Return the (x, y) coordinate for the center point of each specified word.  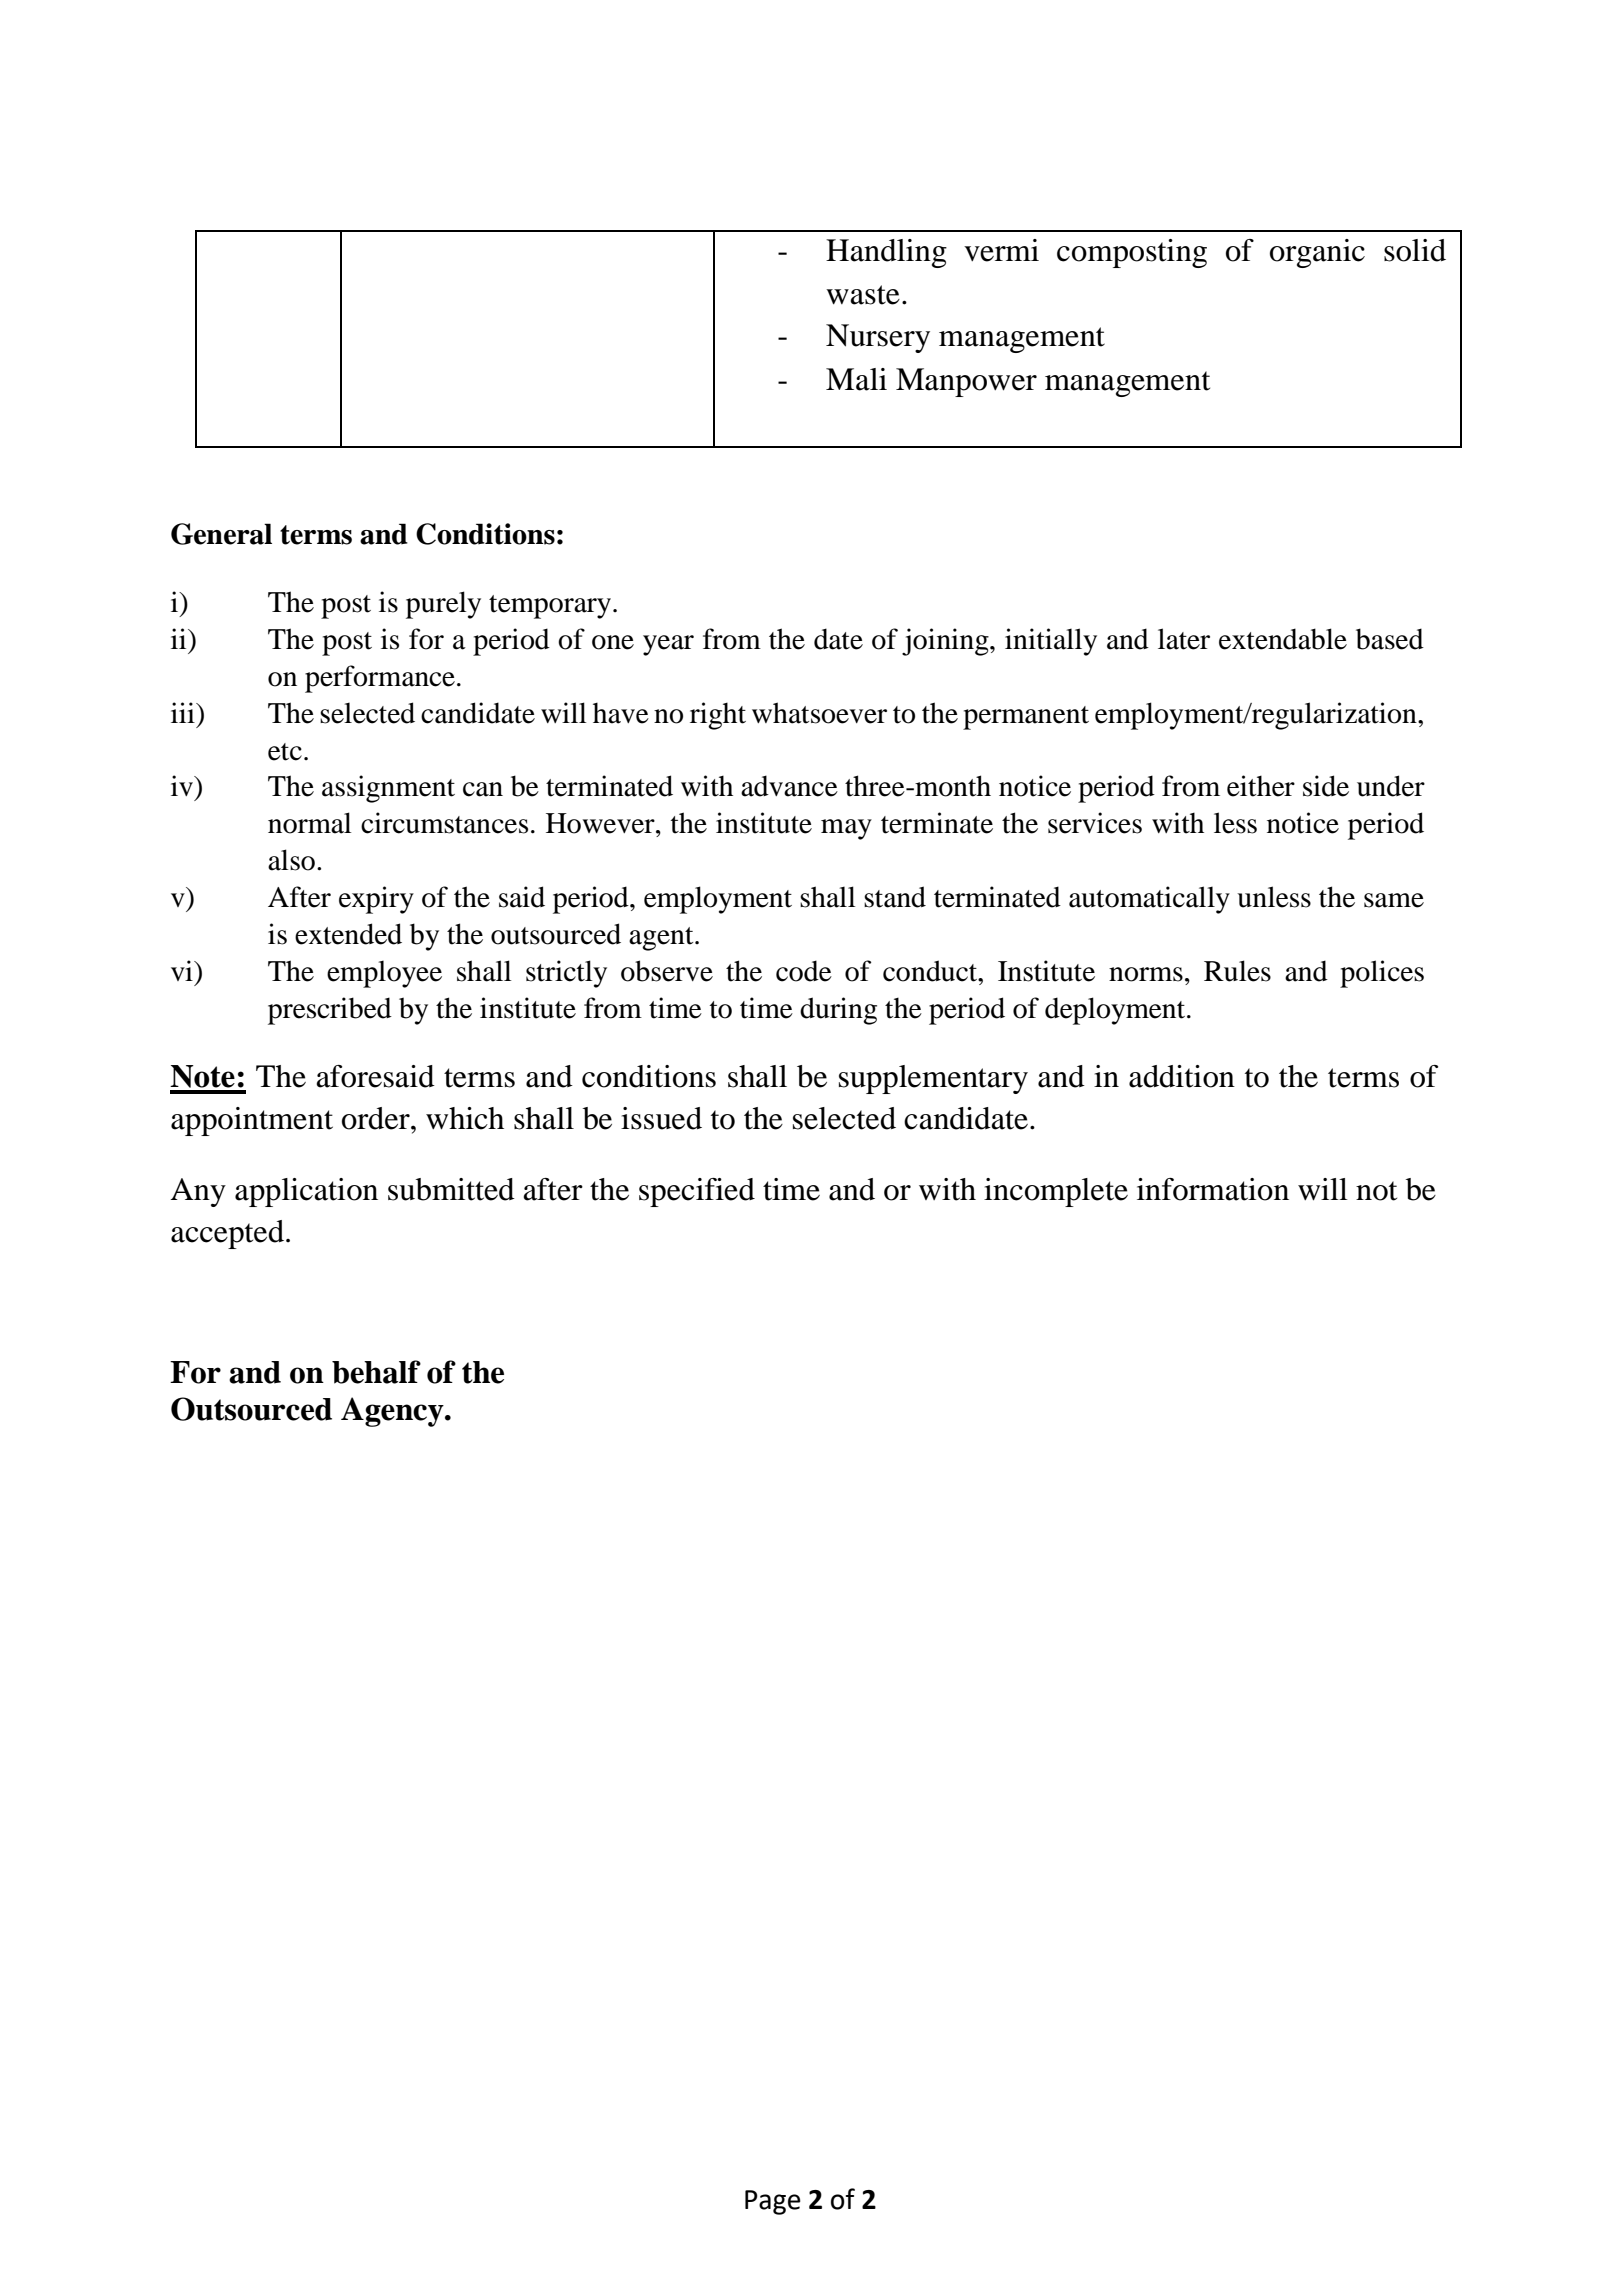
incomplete (1056, 1192)
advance (789, 786)
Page (773, 2202)
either (1261, 786)
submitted (451, 1189)
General (221, 534)
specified (697, 1192)
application (306, 1192)
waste (863, 295)
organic (1317, 253)
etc (285, 752)
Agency (393, 1412)
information (1213, 1189)
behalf (376, 1372)
